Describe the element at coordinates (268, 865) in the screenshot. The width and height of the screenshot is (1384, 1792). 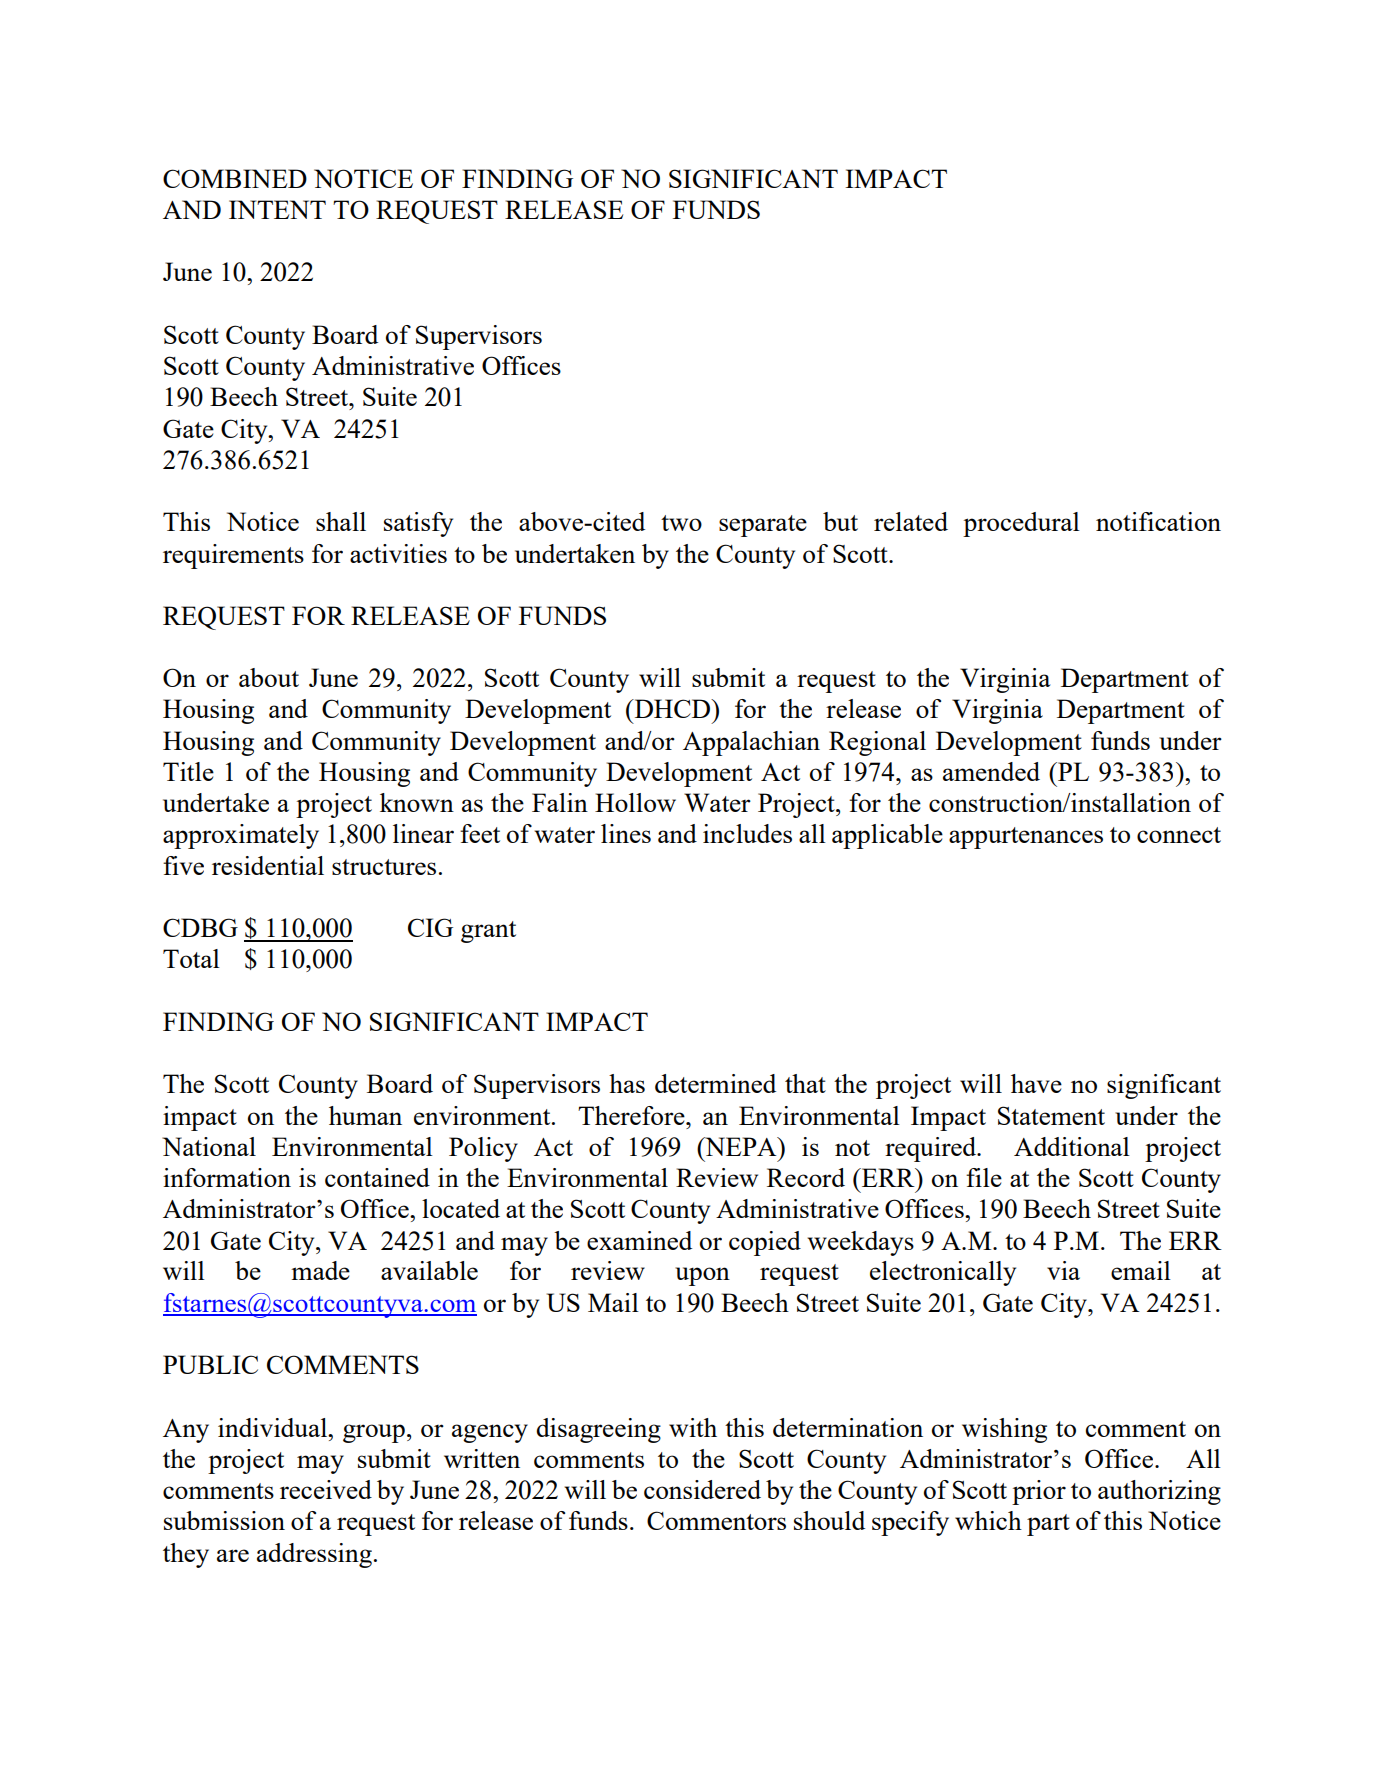
I see `residential` at that location.
